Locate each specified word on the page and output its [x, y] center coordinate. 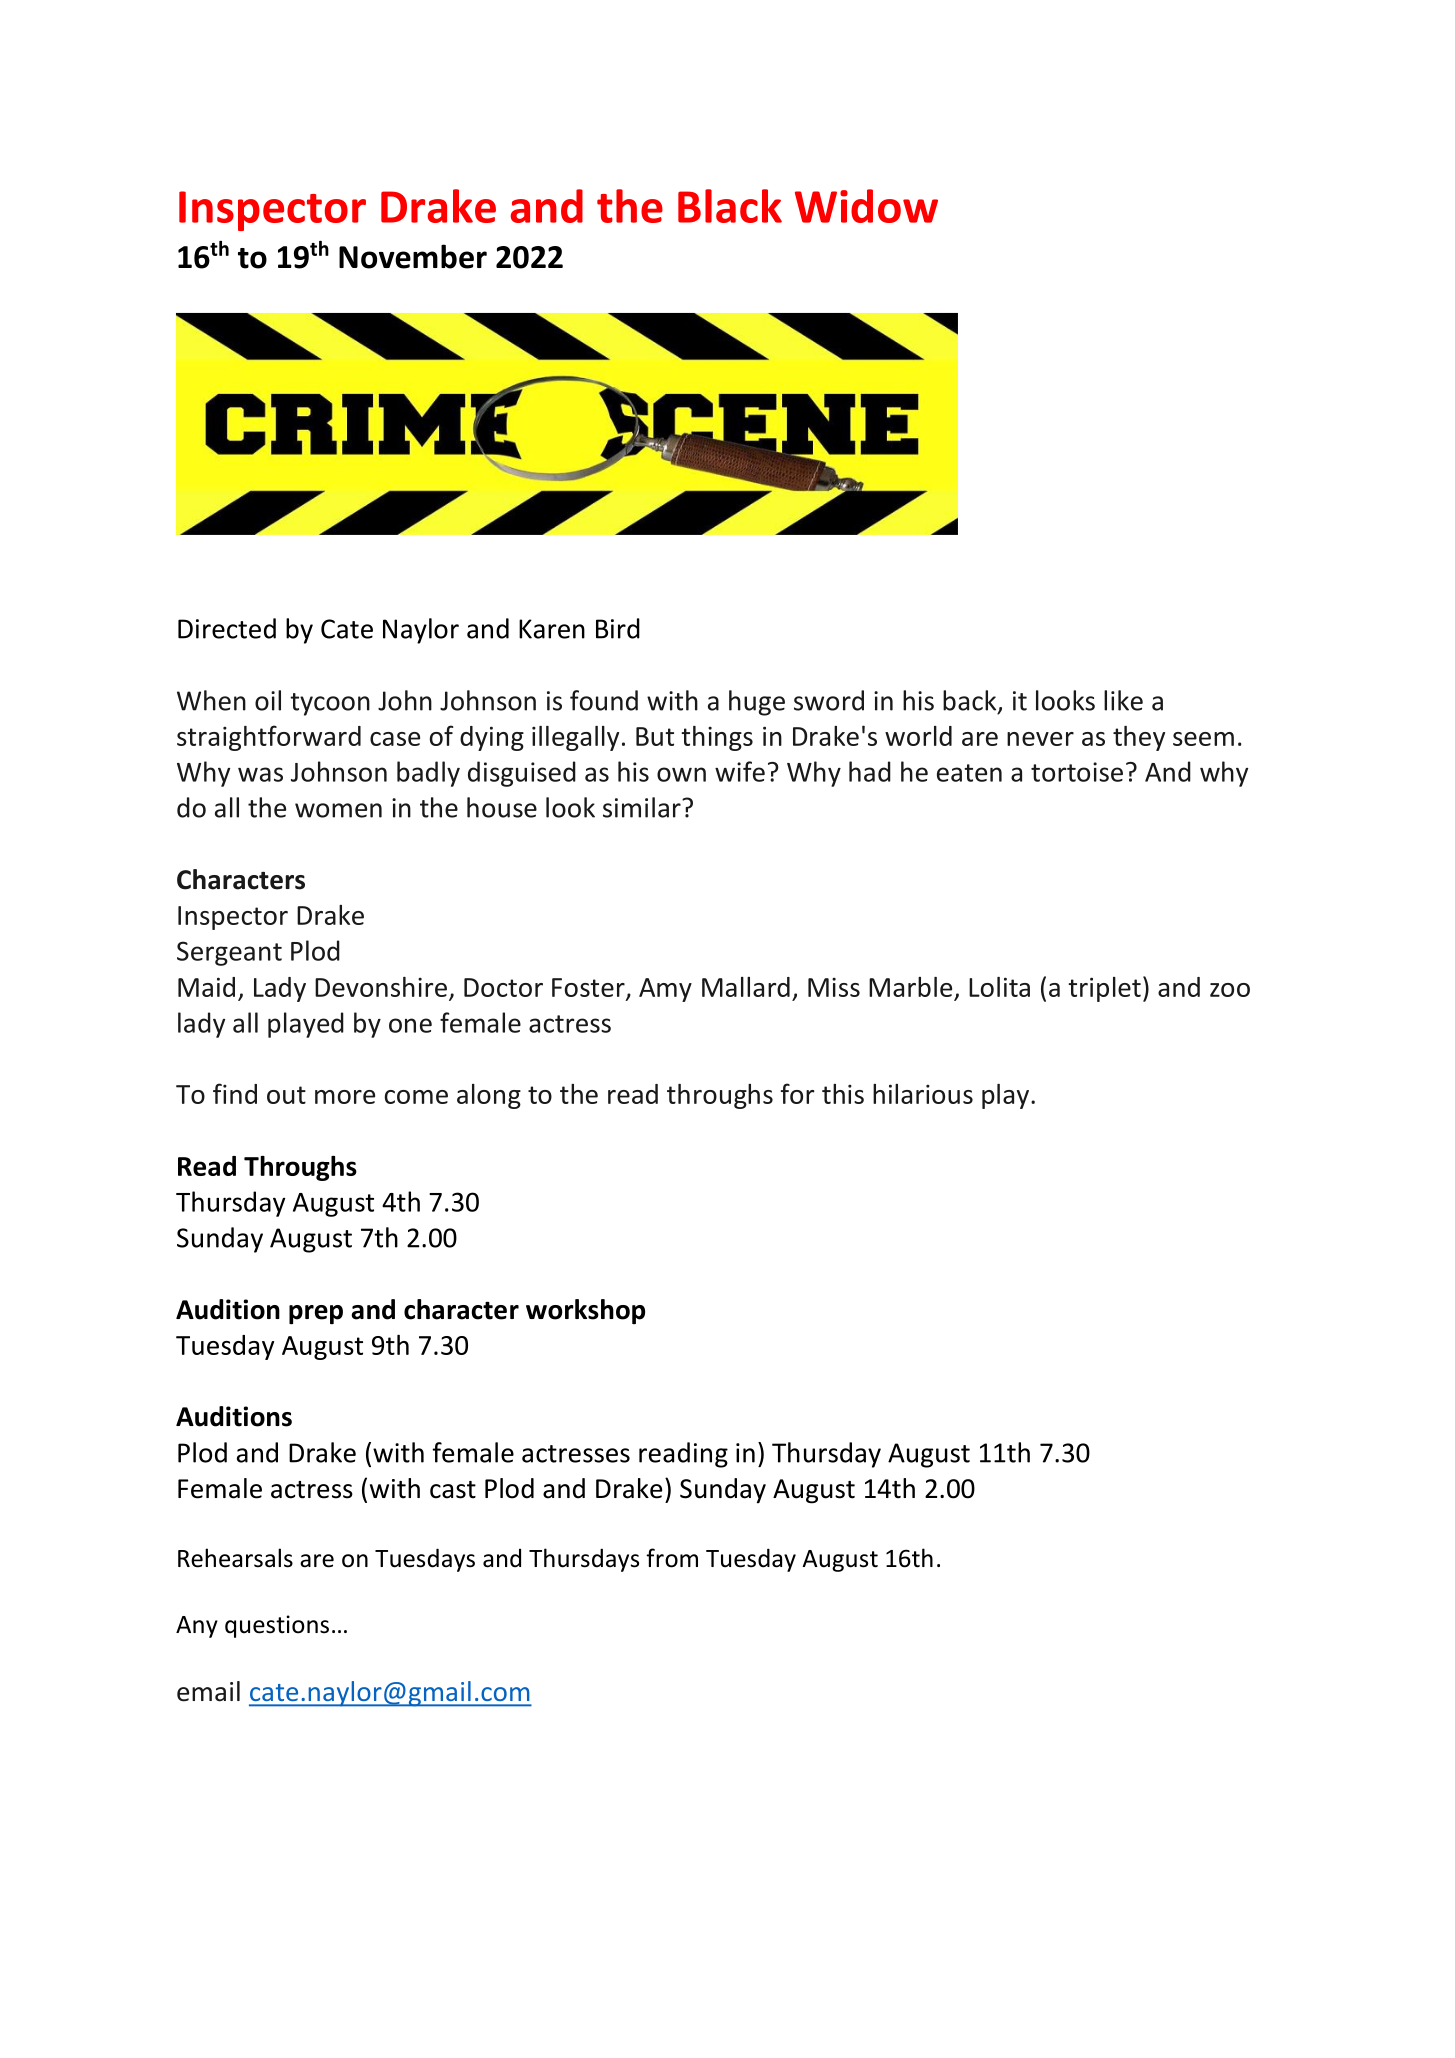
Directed [227, 628]
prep [316, 1314]
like [1123, 700]
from [672, 1558]
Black [730, 206]
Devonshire [381, 987]
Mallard [746, 987]
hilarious [923, 1094]
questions [277, 1626]
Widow [866, 206]
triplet [1104, 989]
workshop [585, 1311]
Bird [618, 628]
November [413, 256]
